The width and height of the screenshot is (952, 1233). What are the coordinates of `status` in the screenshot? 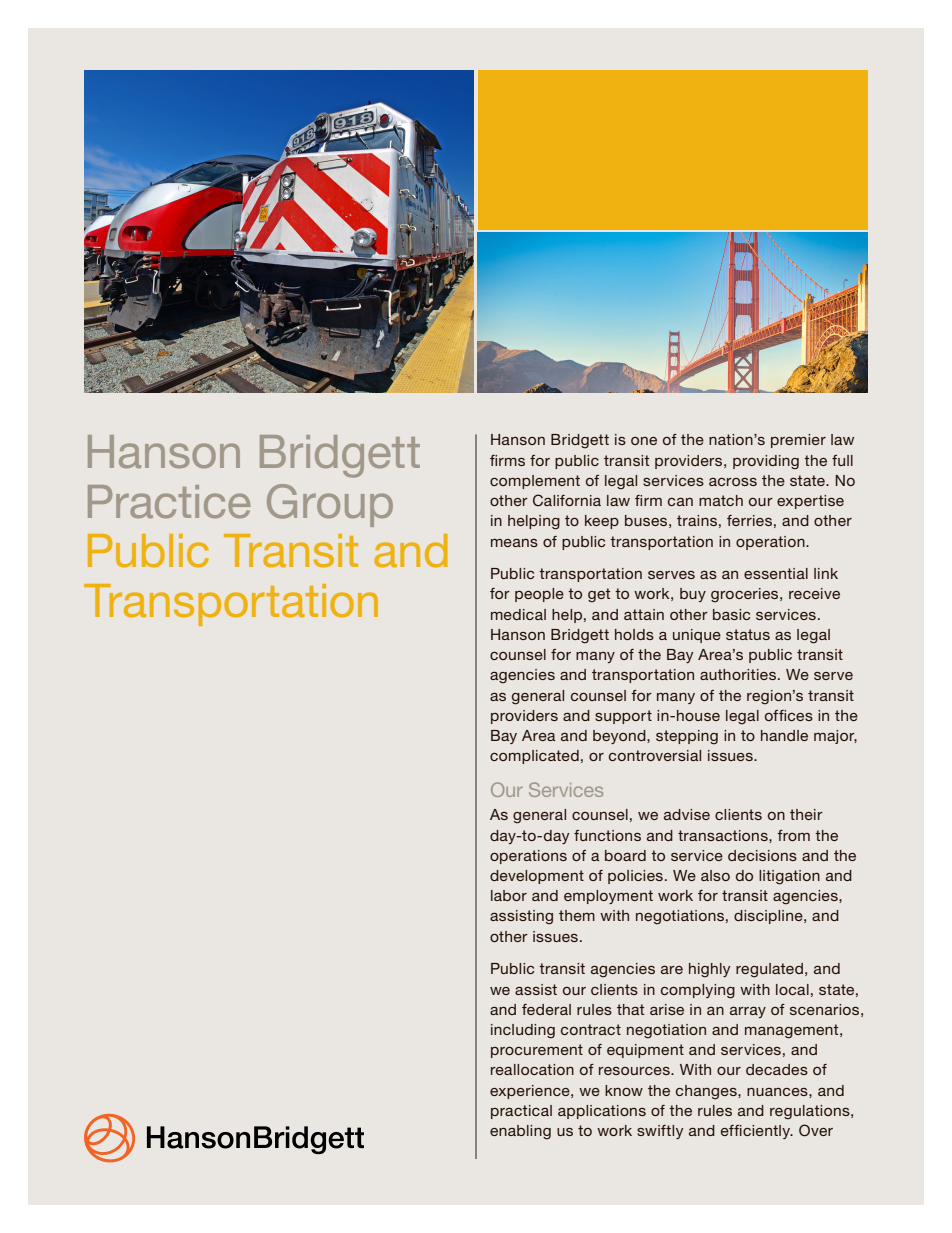 It's located at (748, 634).
